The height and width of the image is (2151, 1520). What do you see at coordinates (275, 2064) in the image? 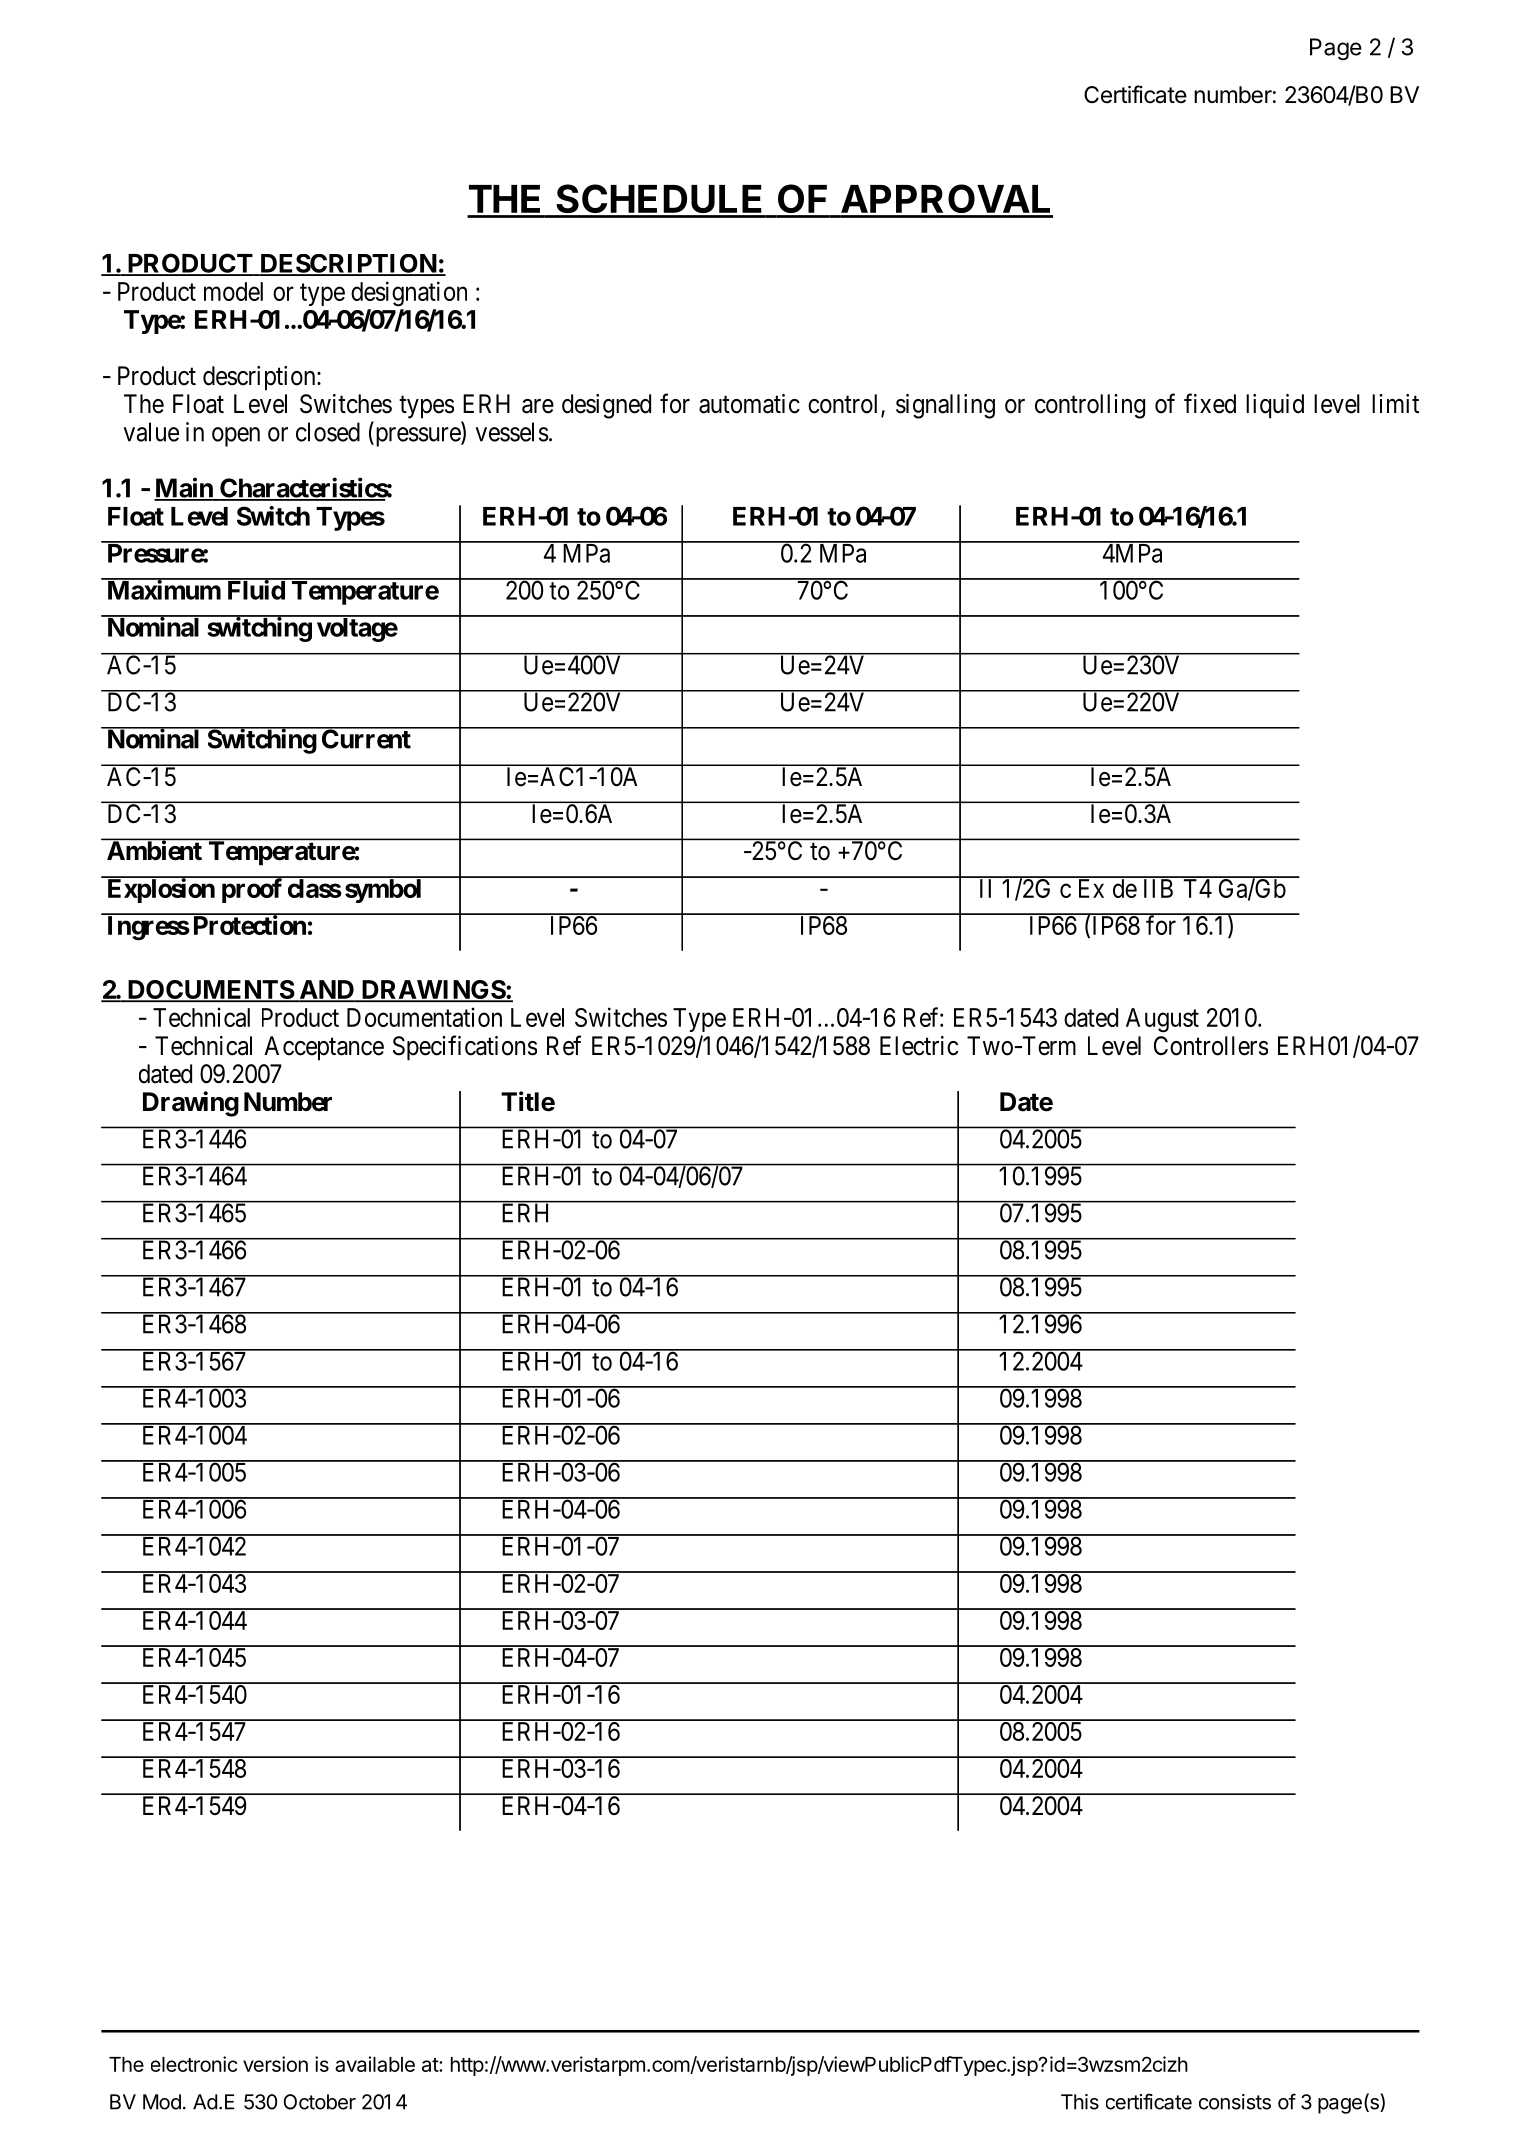
I see `version` at bounding box center [275, 2064].
